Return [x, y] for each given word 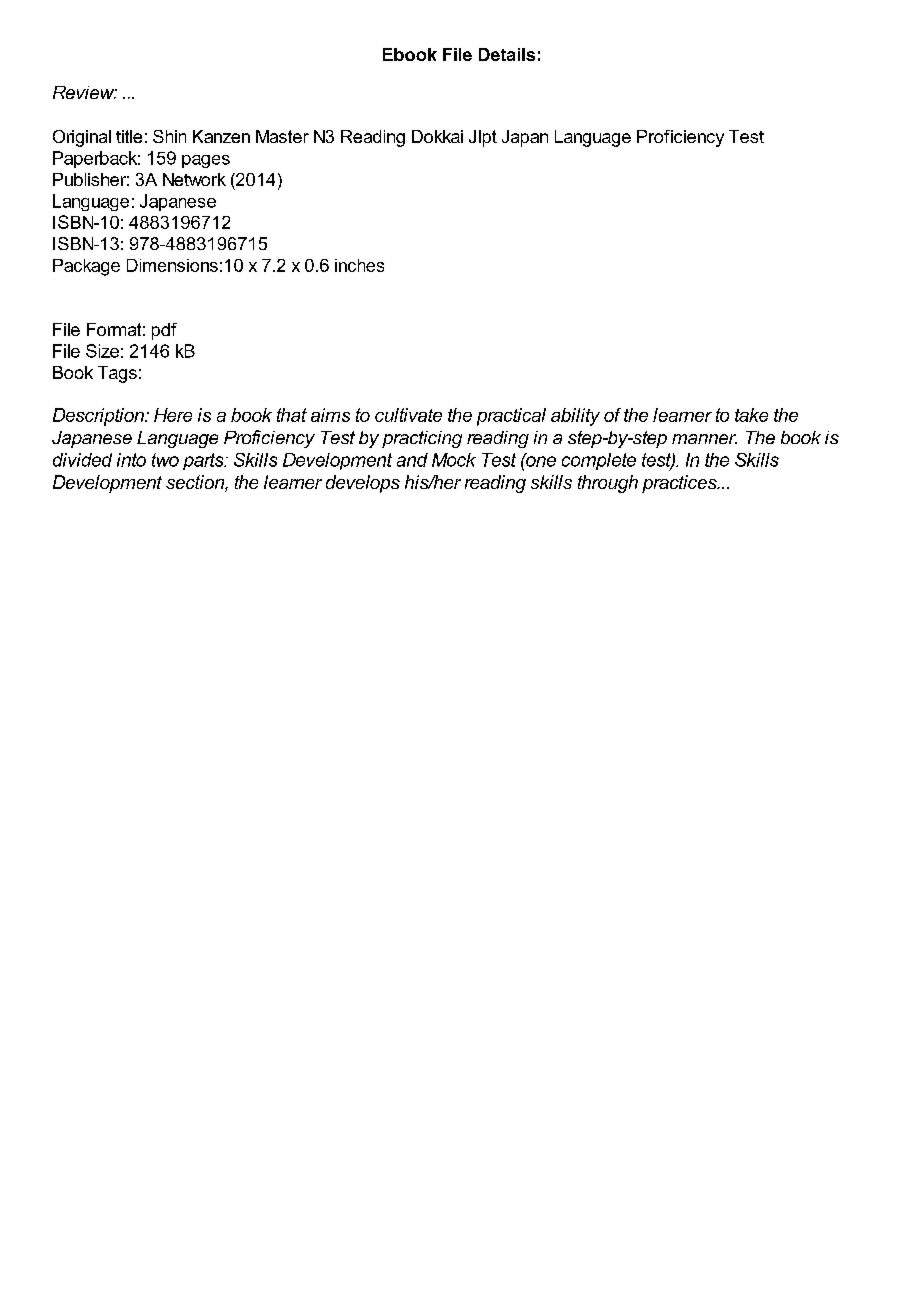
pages [206, 161]
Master [282, 136]
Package [86, 267]
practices [680, 484]
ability [575, 417]
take [751, 415]
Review [85, 92]
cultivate [408, 415]
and [412, 460]
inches [359, 265]
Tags [117, 374]
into [131, 460]
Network [194, 179]
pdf [164, 331]
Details [507, 54]
